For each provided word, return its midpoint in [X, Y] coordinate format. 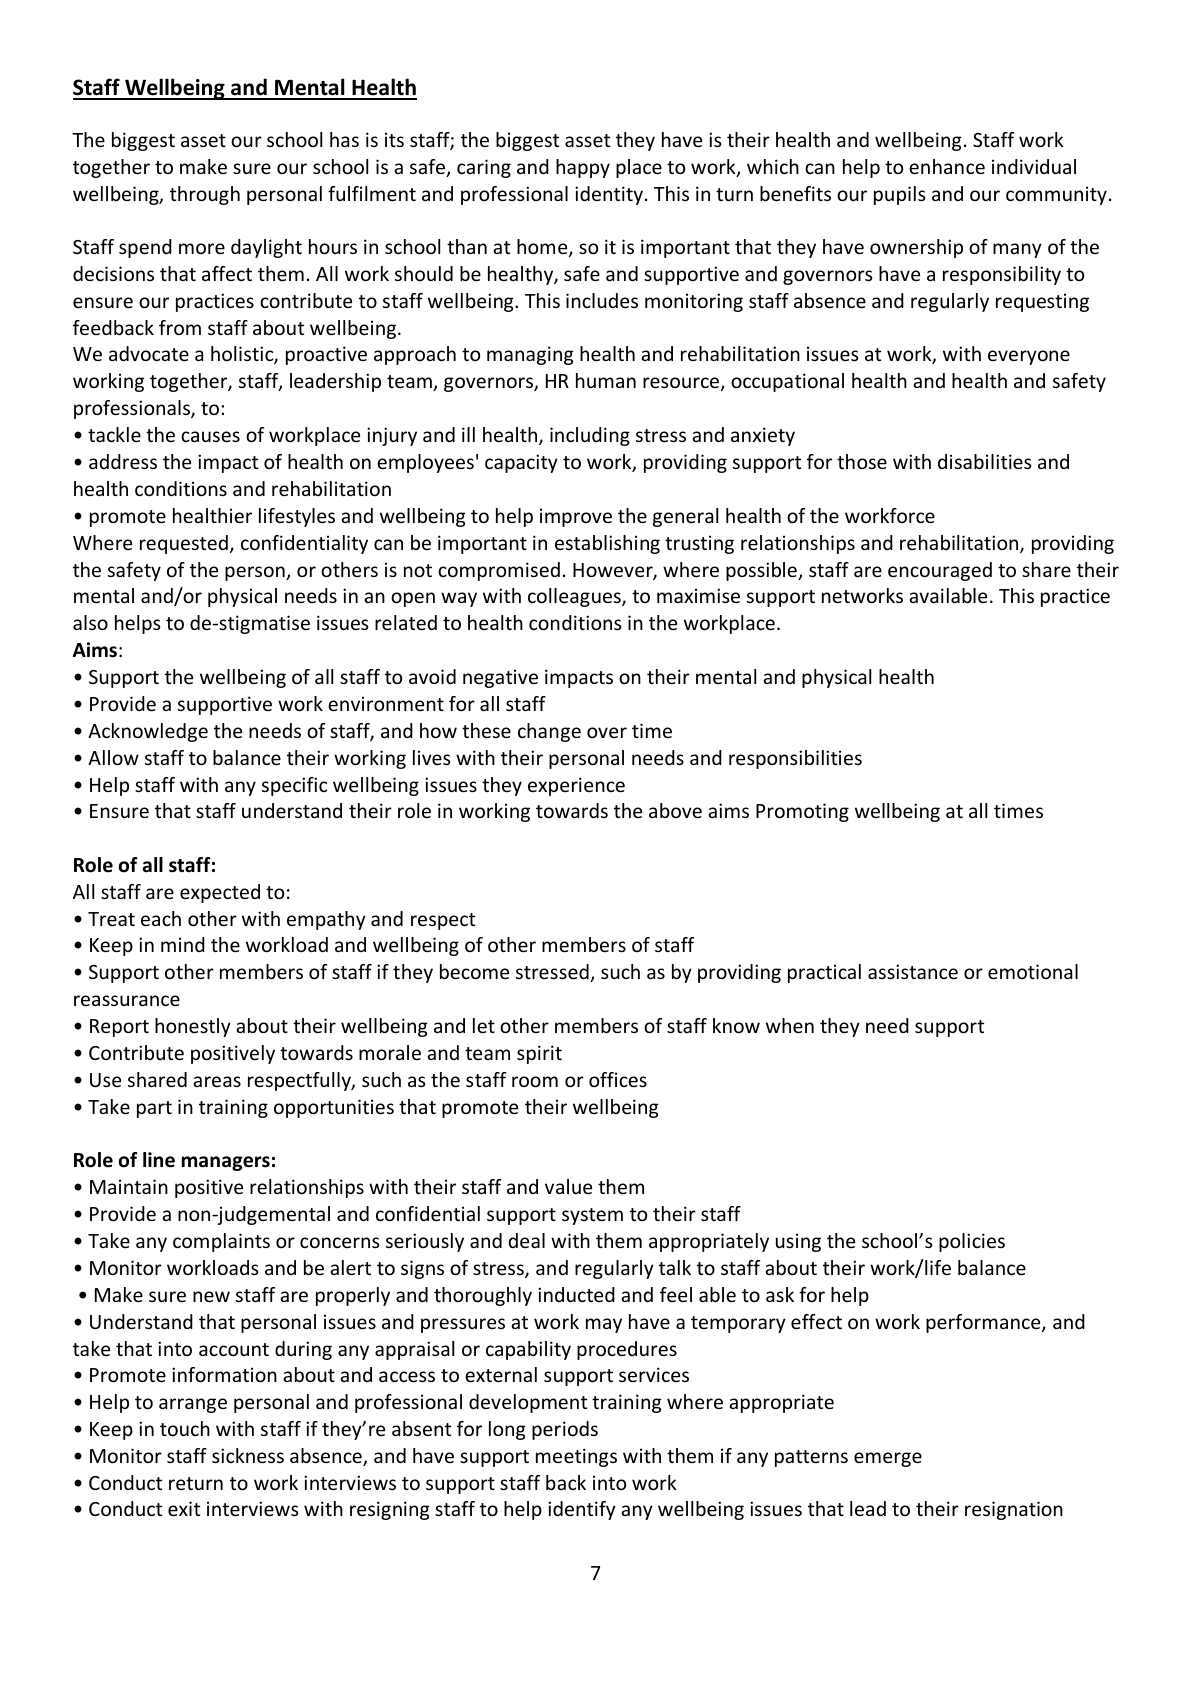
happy [583, 168]
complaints [221, 1242]
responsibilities [795, 759]
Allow [113, 757]
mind [183, 944]
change [549, 732]
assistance [913, 971]
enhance [947, 166]
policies [972, 1242]
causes [210, 436]
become [474, 971]
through [205, 195]
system [592, 1216]
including [590, 436]
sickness [248, 1455]
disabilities [985, 461]
